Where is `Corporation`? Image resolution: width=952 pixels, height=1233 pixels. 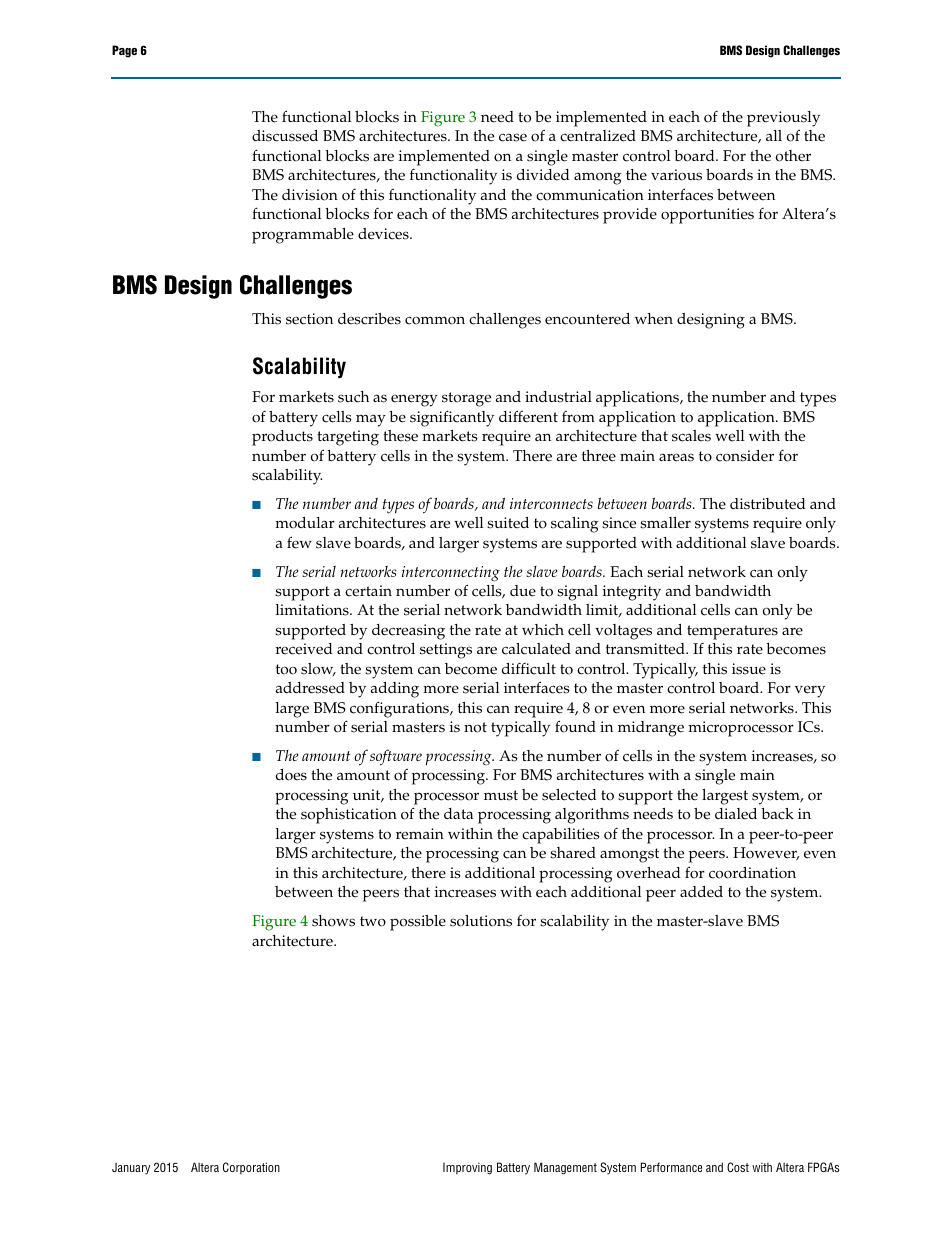
Corporation is located at coordinates (251, 1168).
